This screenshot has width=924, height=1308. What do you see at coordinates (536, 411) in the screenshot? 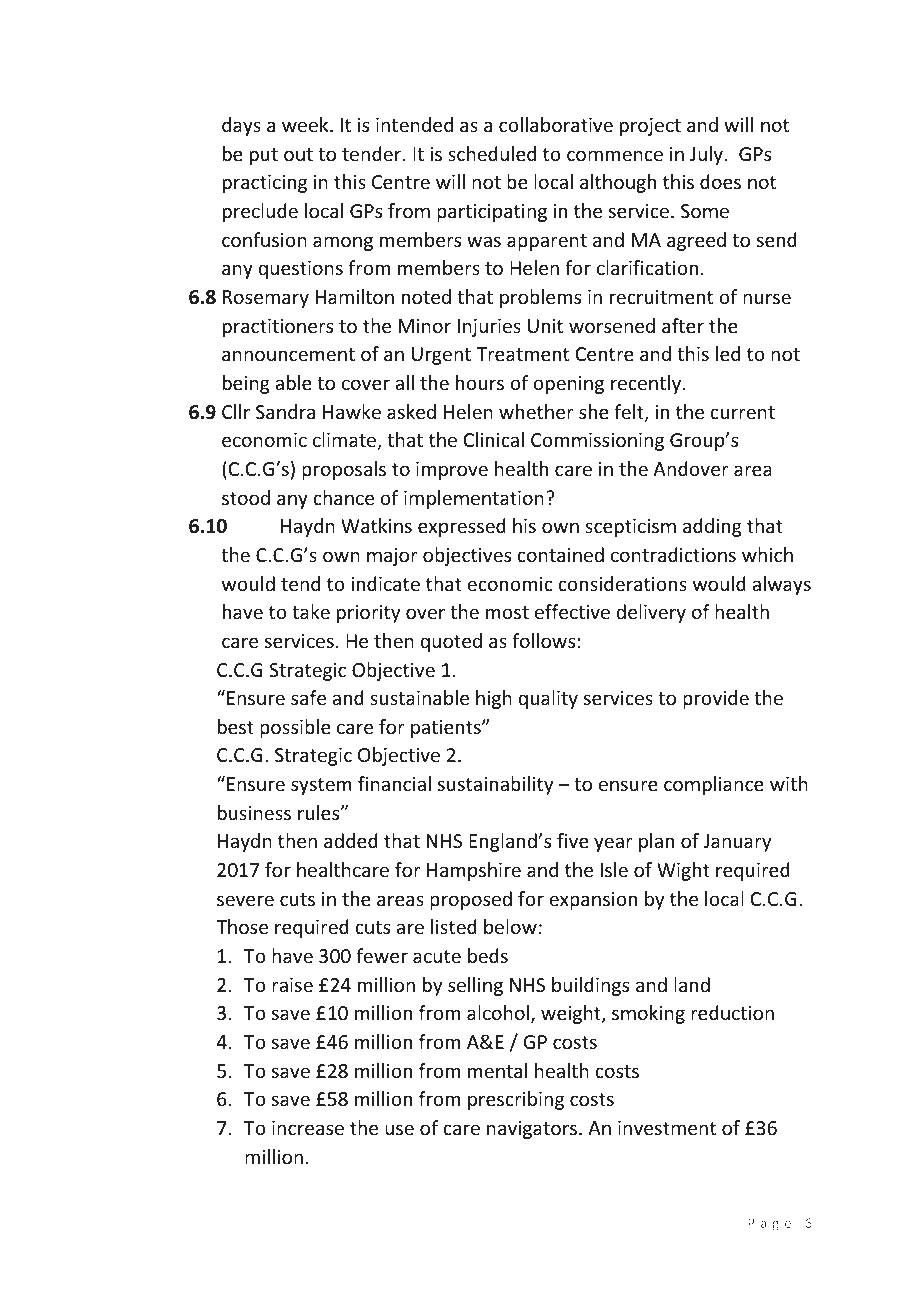
I see `whether` at bounding box center [536, 411].
